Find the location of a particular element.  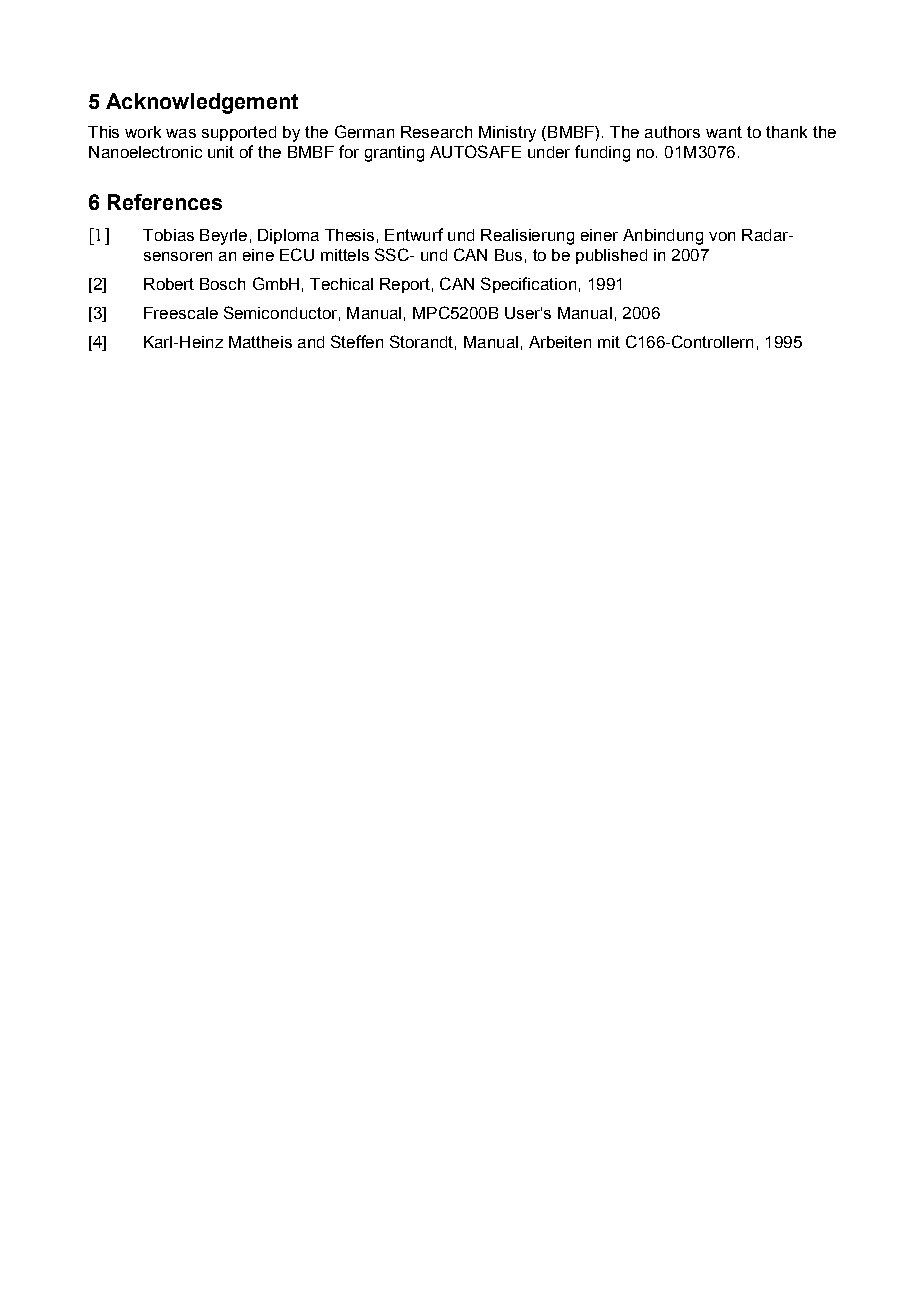

Acknowledgement is located at coordinates (202, 103).
